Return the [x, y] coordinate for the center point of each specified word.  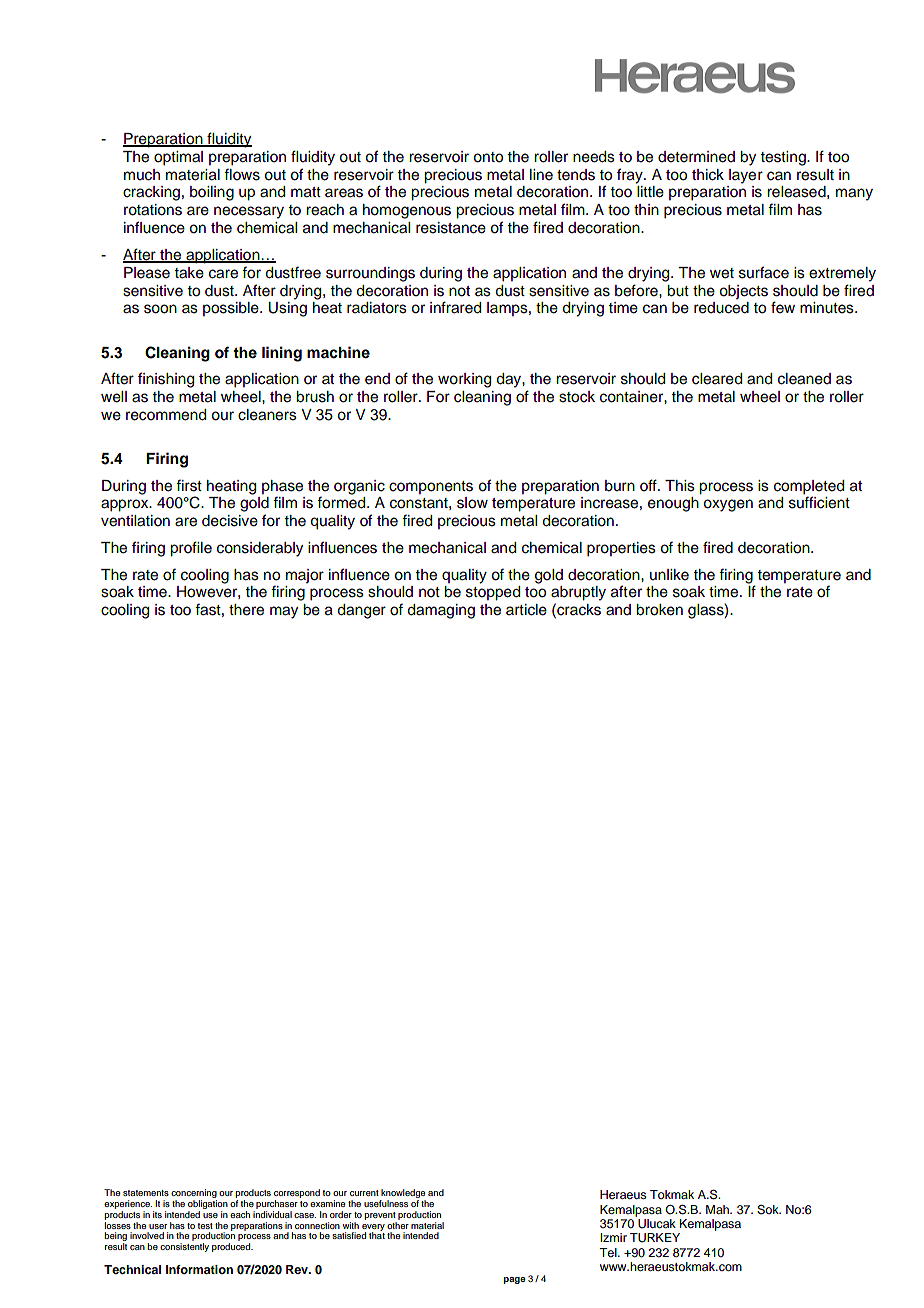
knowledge [403, 1195]
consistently [184, 1247]
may [284, 612]
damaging [441, 611]
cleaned [804, 379]
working [464, 380]
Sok [769, 1210]
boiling [212, 193]
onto [488, 157]
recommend [166, 415]
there [246, 610]
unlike [669, 575]
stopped [493, 593]
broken [659, 610]
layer [746, 176]
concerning [194, 1195]
